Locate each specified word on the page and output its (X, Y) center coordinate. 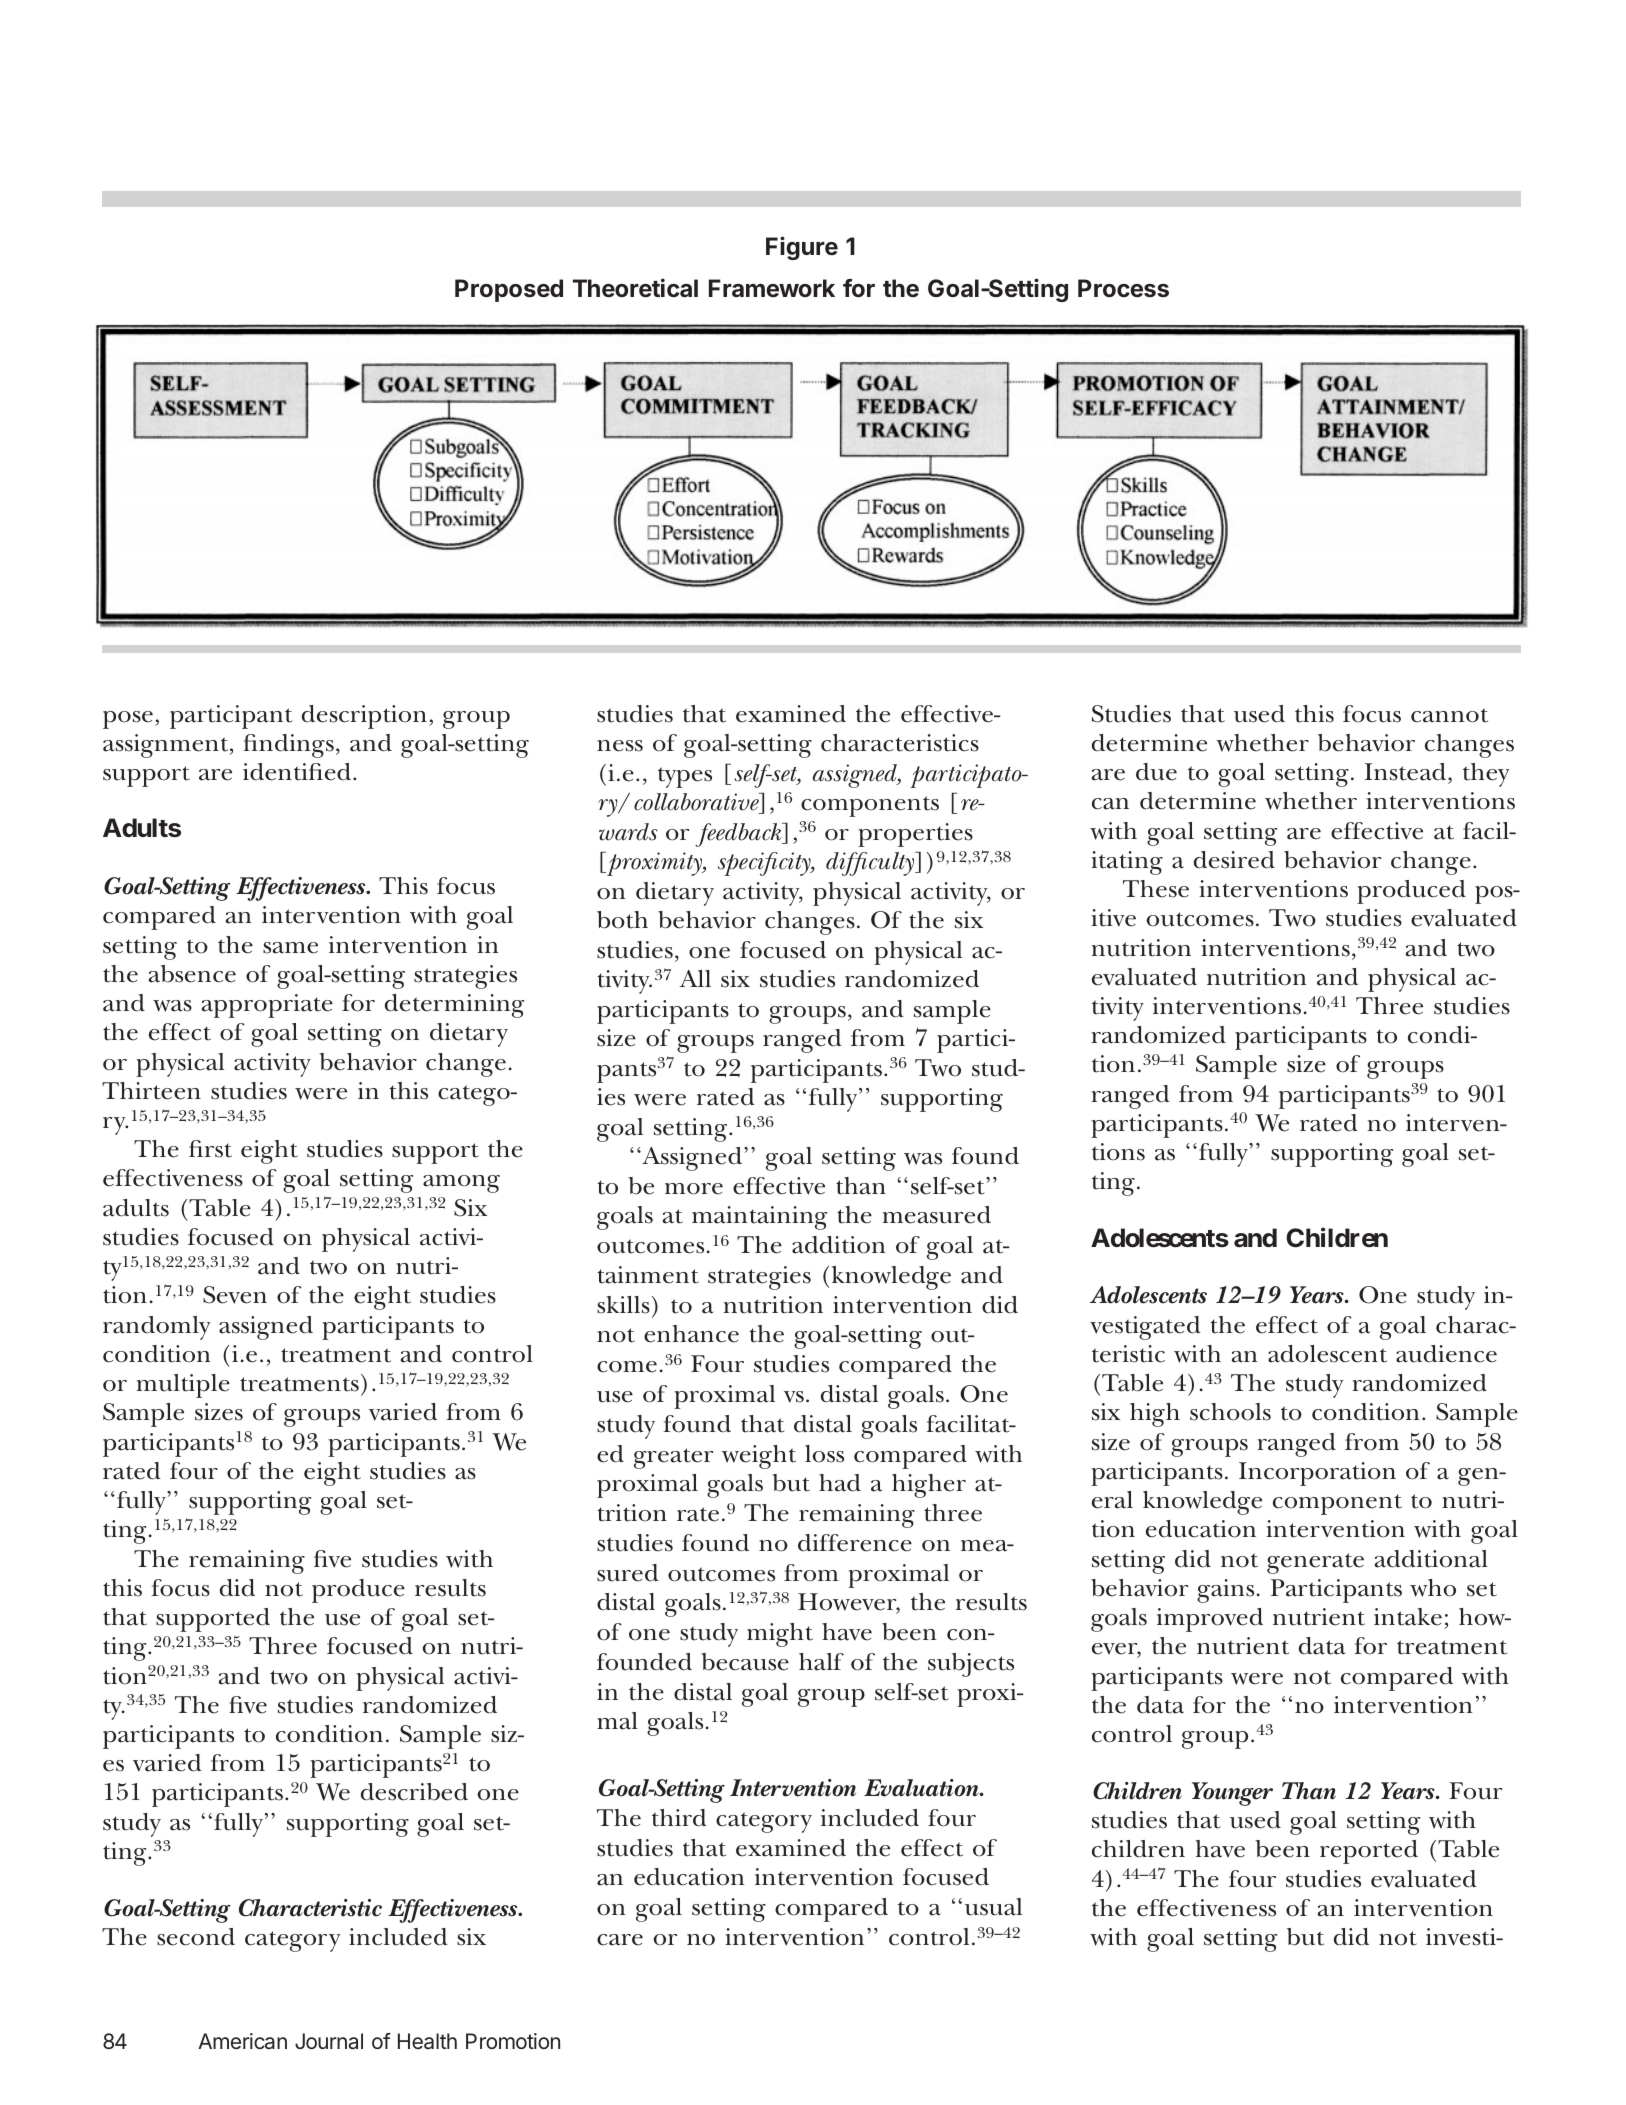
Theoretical (635, 288)
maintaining (759, 1218)
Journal (329, 2041)
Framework (772, 288)
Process (1123, 288)
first (210, 1149)
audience (1446, 1354)
